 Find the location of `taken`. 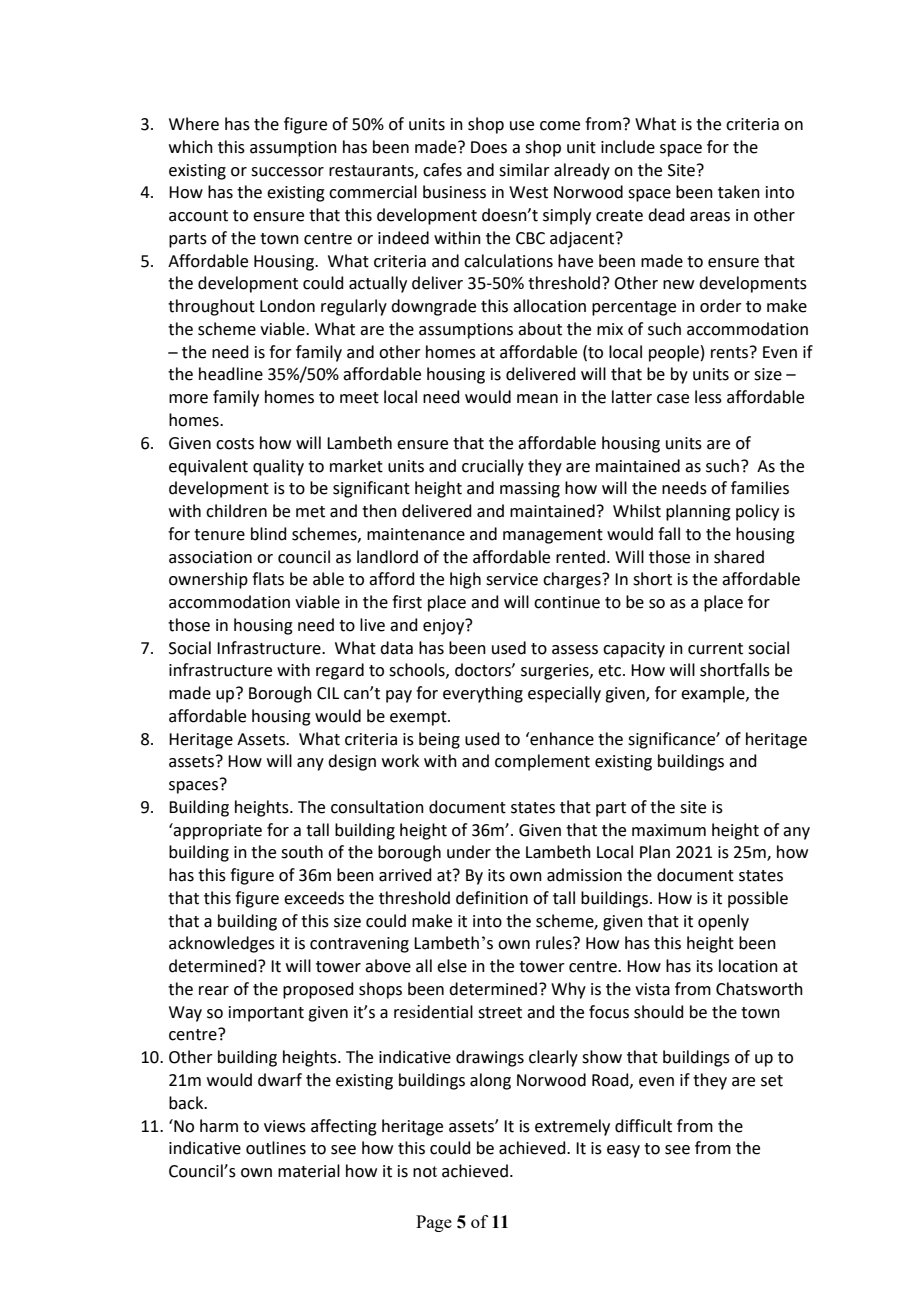

taken is located at coordinates (739, 192).
